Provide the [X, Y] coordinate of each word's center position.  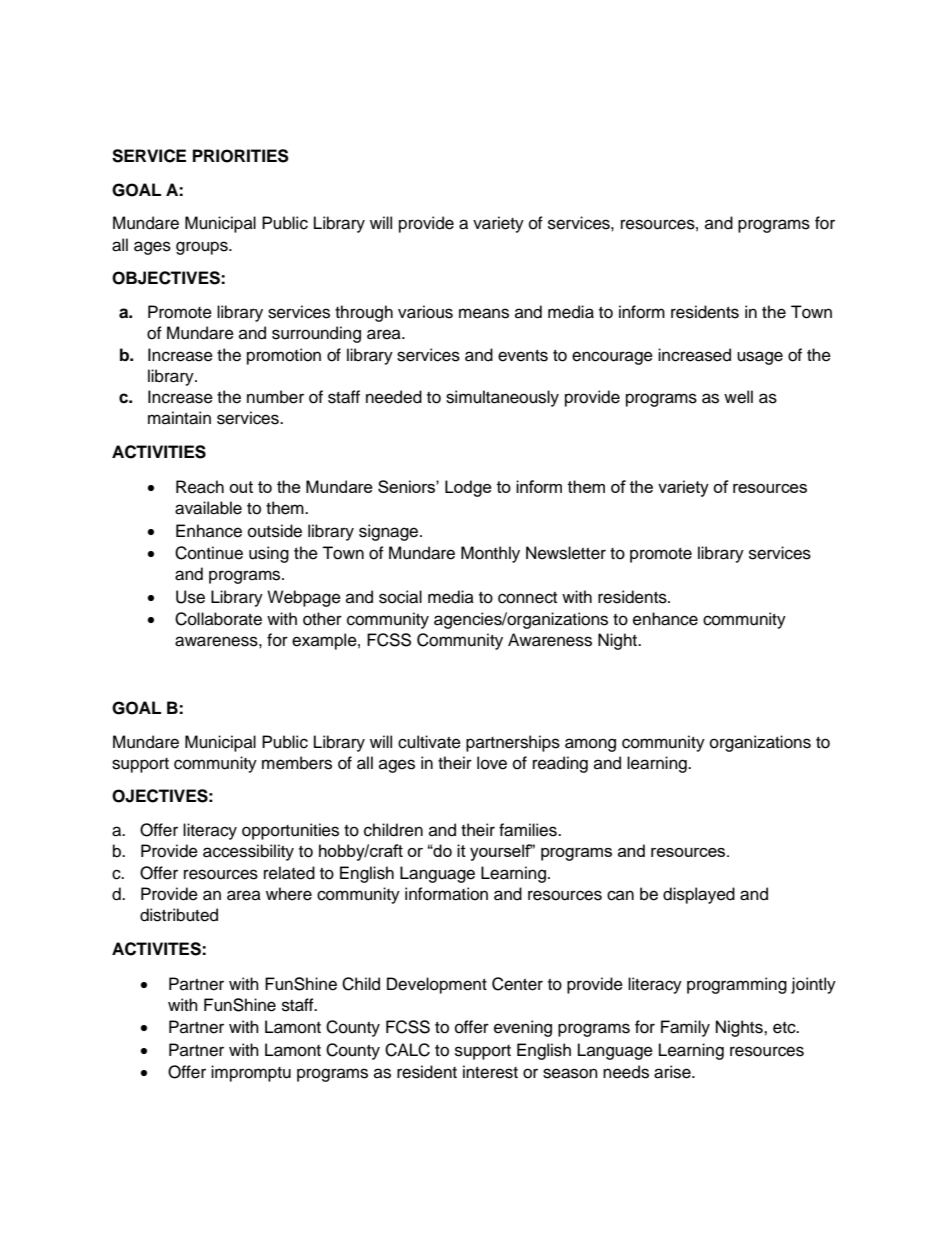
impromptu [251, 1073]
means [484, 313]
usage [760, 358]
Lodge [468, 488]
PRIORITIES [241, 156]
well [738, 397]
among [590, 745]
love [492, 763]
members [297, 763]
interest [490, 1072]
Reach [200, 487]
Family [685, 1028]
